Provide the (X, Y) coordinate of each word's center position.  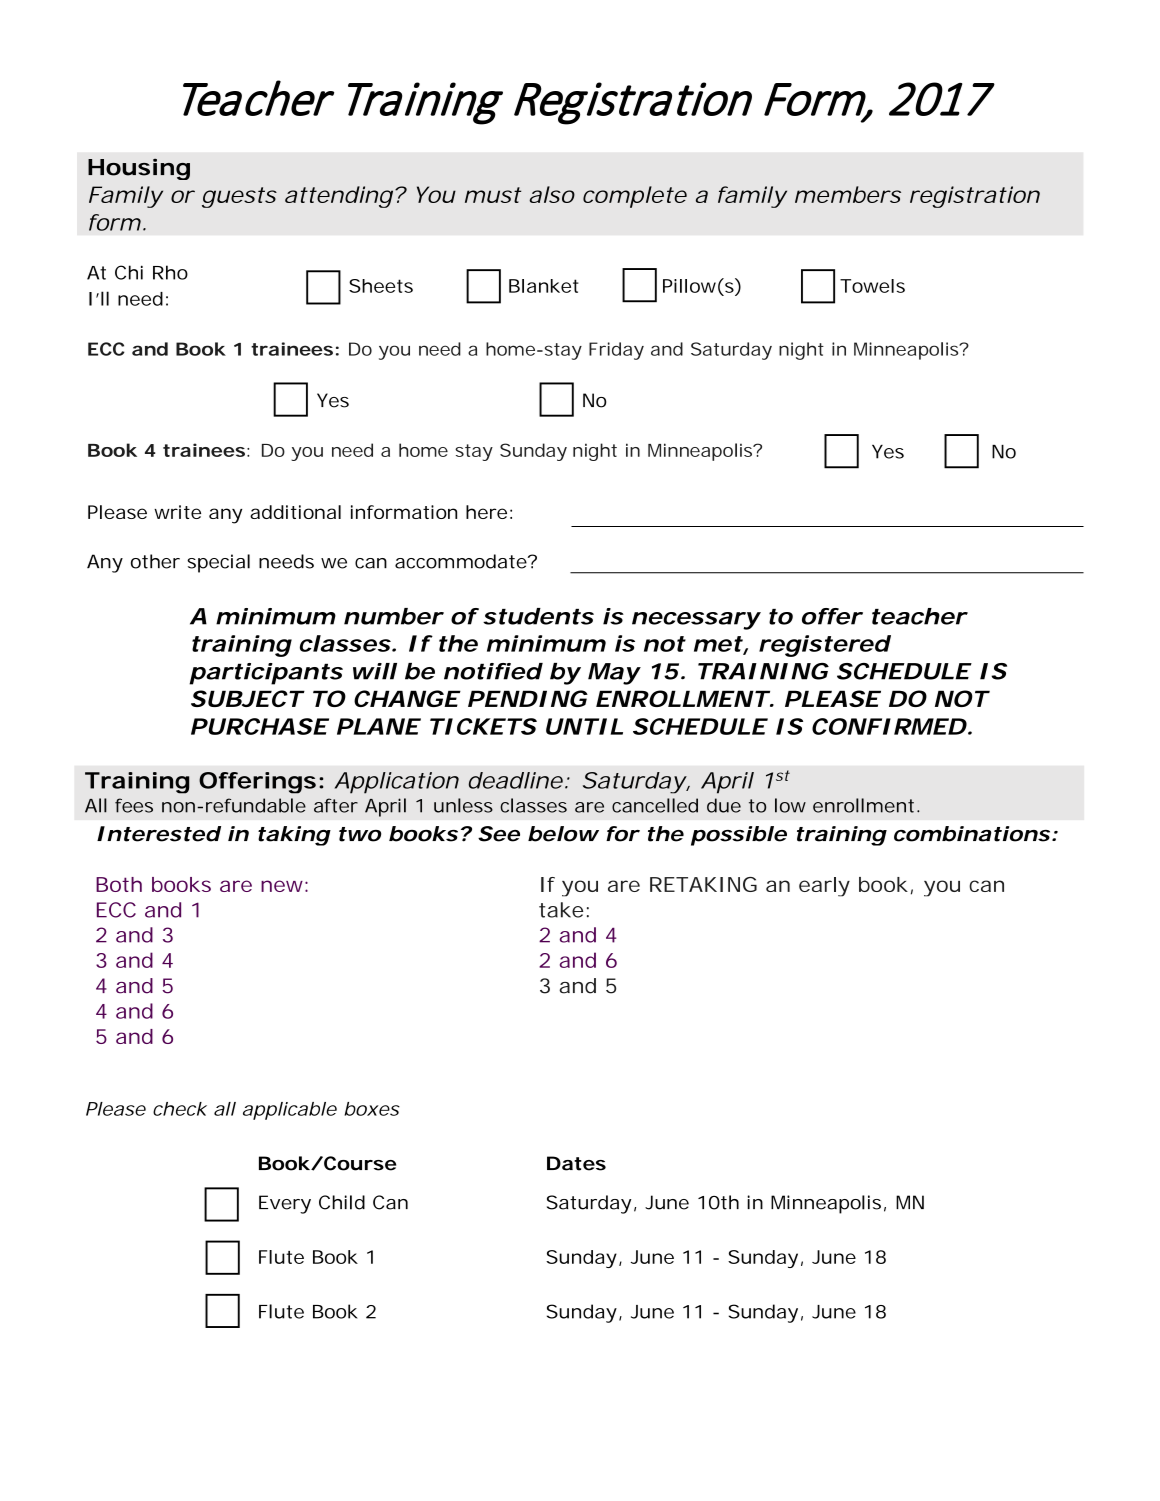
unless (463, 805)
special (218, 563)
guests (239, 197)
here (486, 512)
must (493, 195)
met (718, 644)
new (282, 886)
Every (285, 1204)
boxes (372, 1109)
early (824, 887)
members (848, 194)
